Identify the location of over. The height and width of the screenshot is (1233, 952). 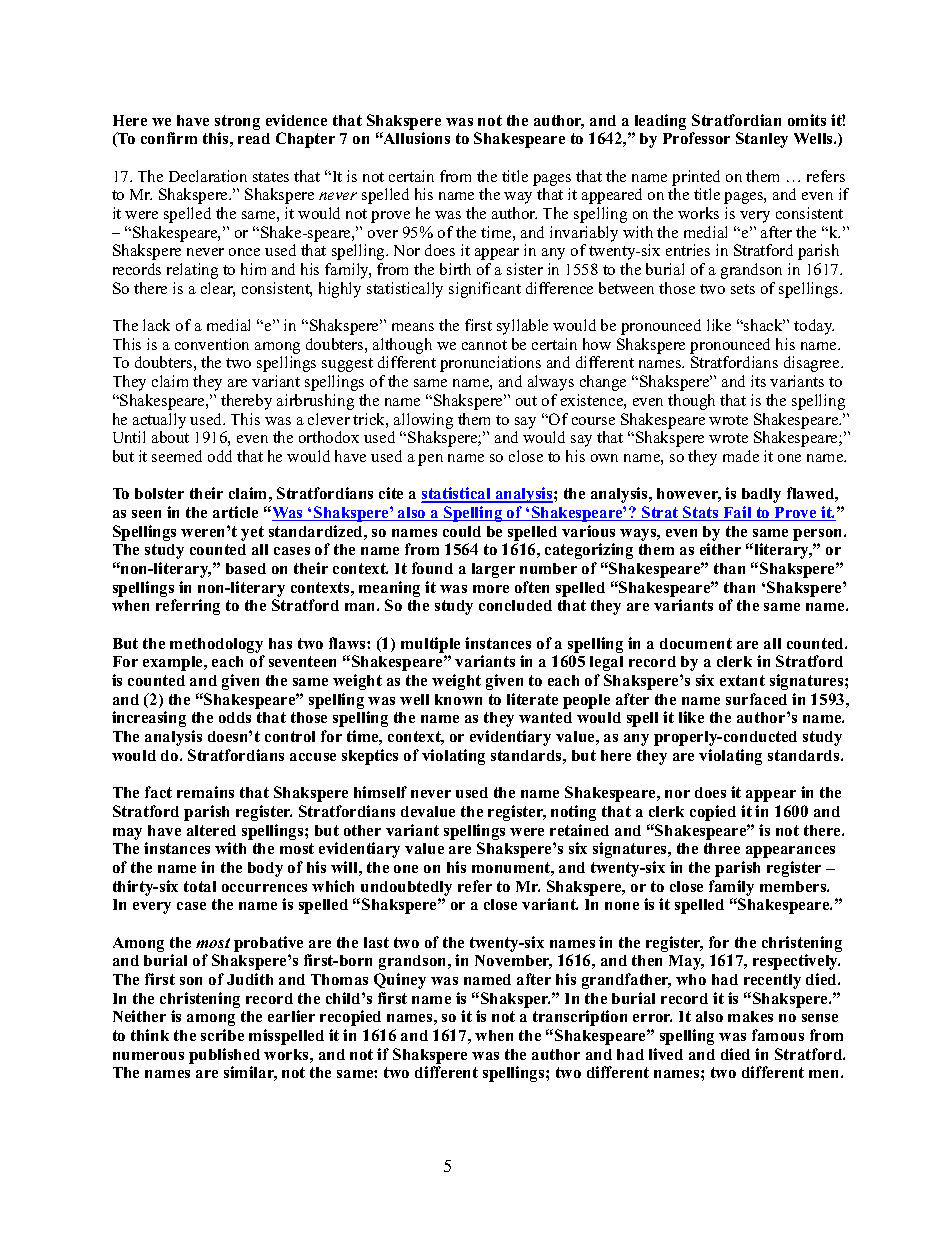
(383, 234).
